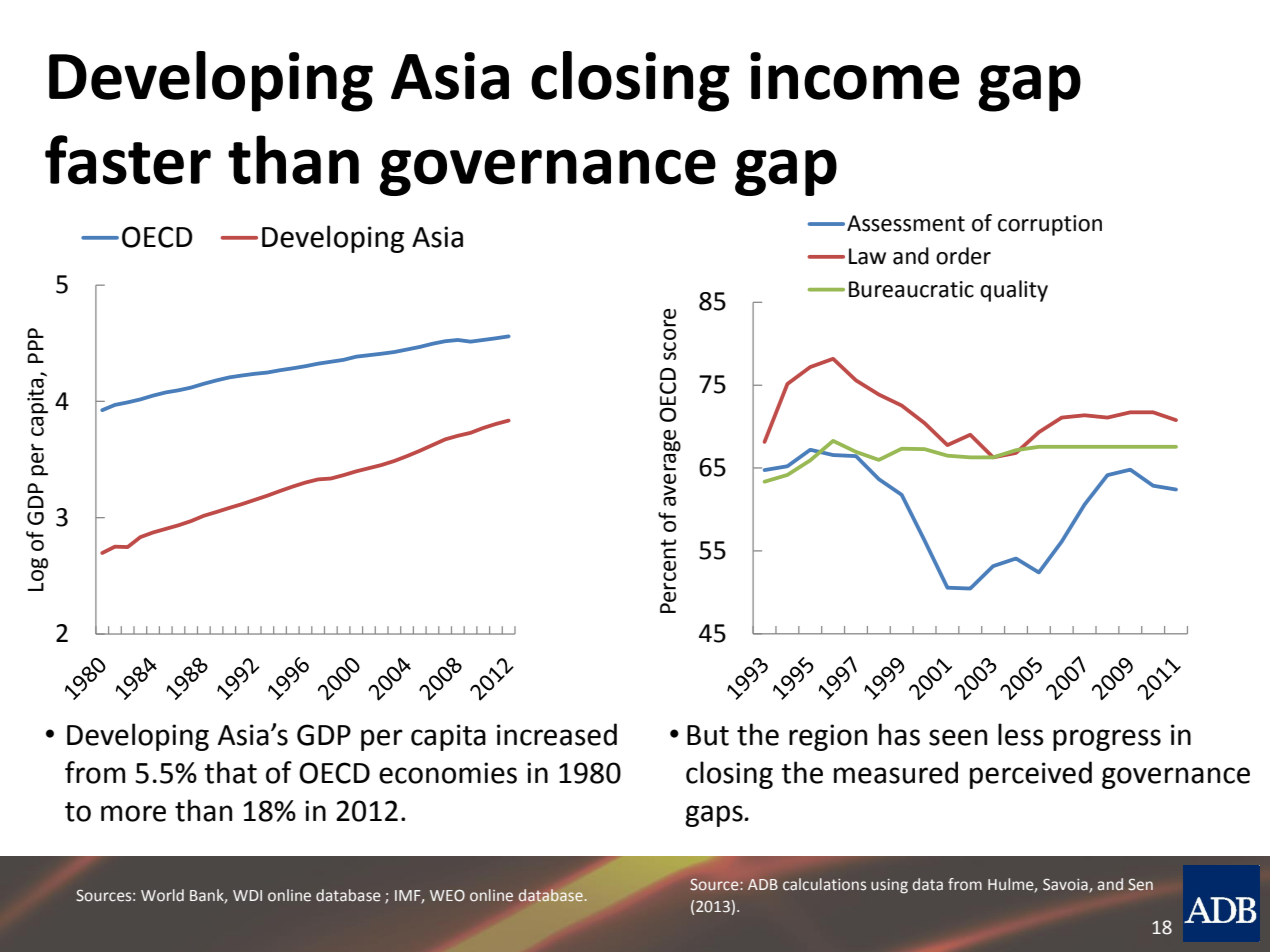 The height and width of the image is (952, 1270). Describe the element at coordinates (557, 734) in the image. I see `increased` at that location.
